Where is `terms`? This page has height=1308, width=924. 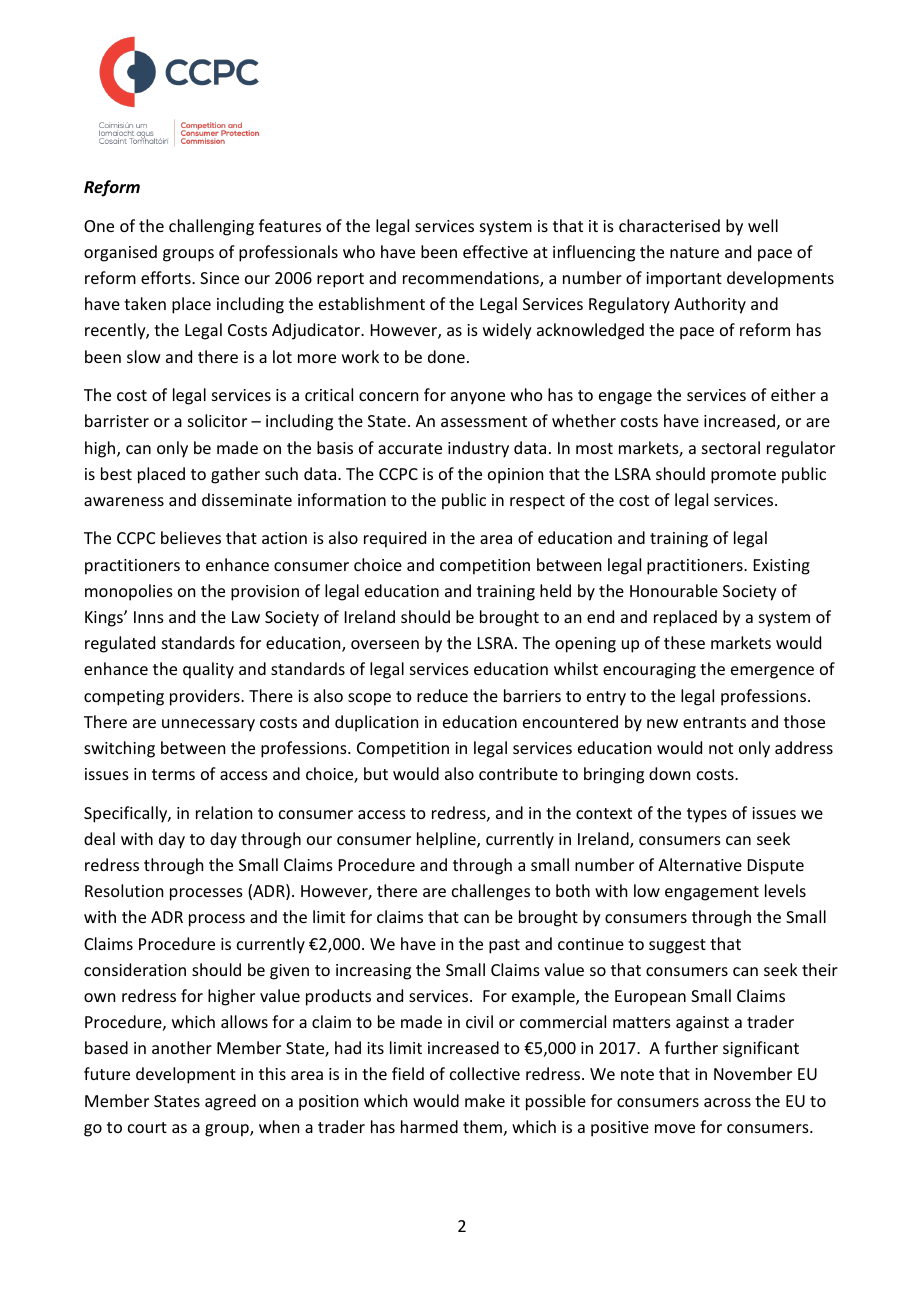 terms is located at coordinates (173, 774).
